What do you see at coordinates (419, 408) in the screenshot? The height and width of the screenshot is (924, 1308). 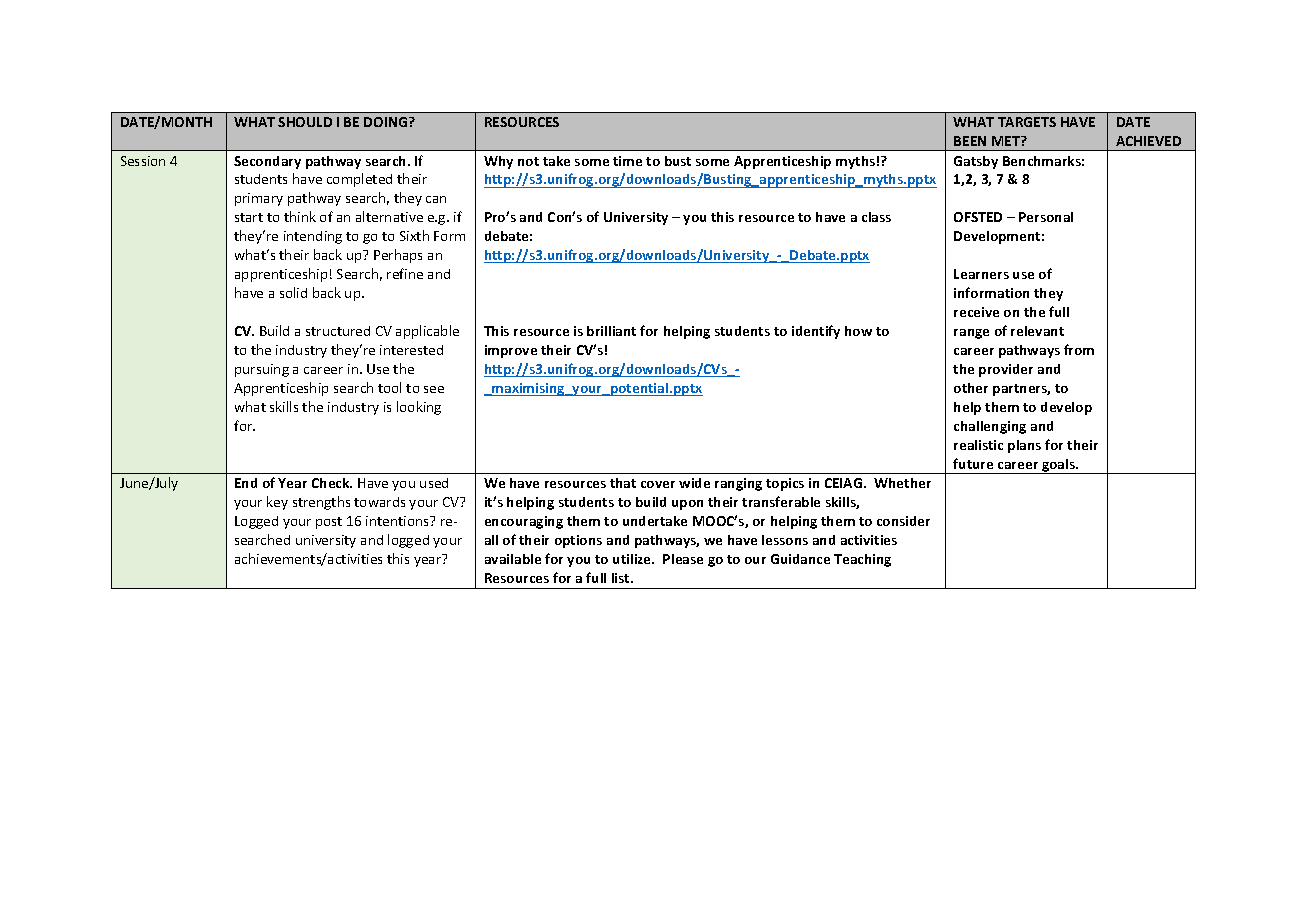 I see `looking` at bounding box center [419, 408].
